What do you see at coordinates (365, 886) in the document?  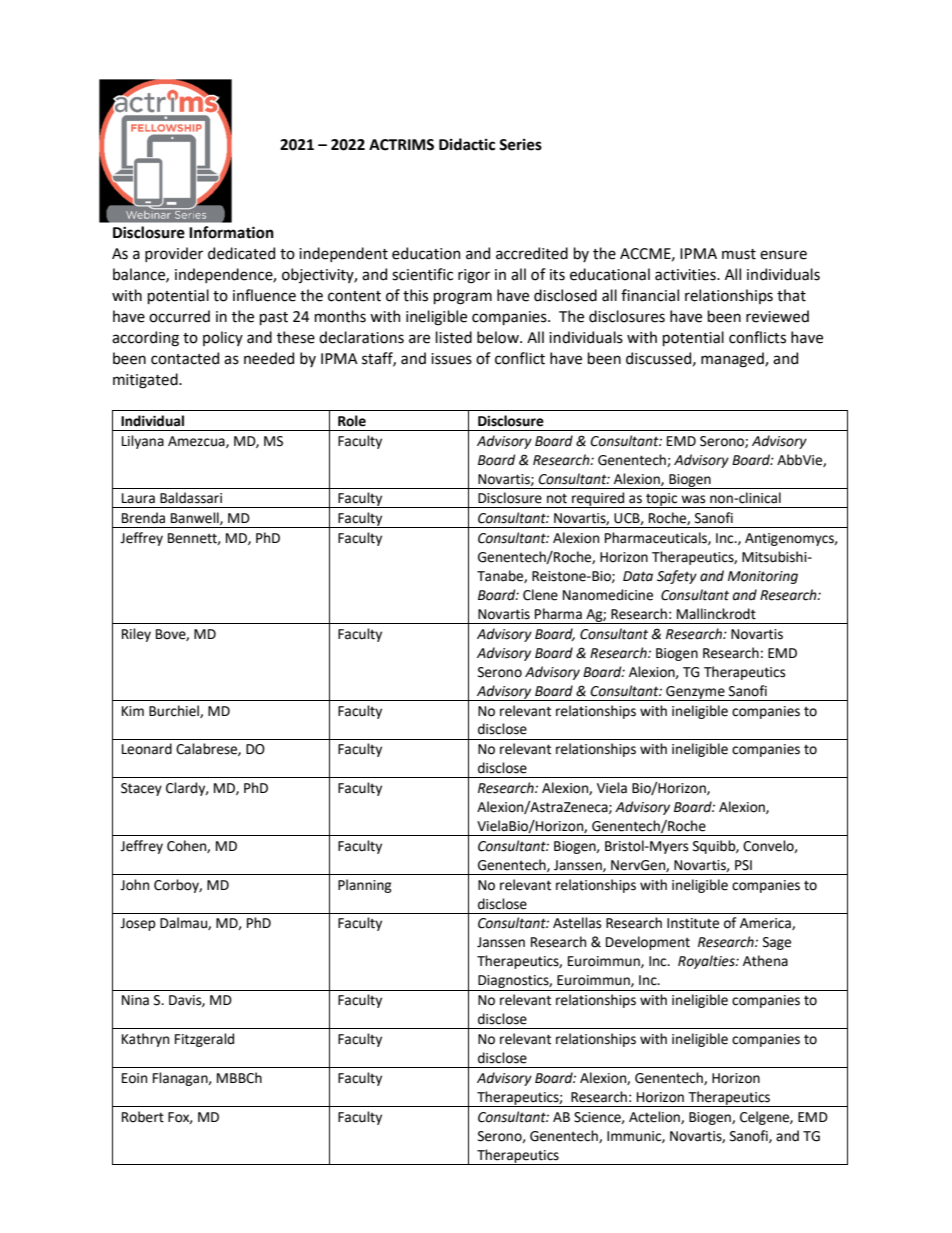 I see `Planning` at bounding box center [365, 886].
